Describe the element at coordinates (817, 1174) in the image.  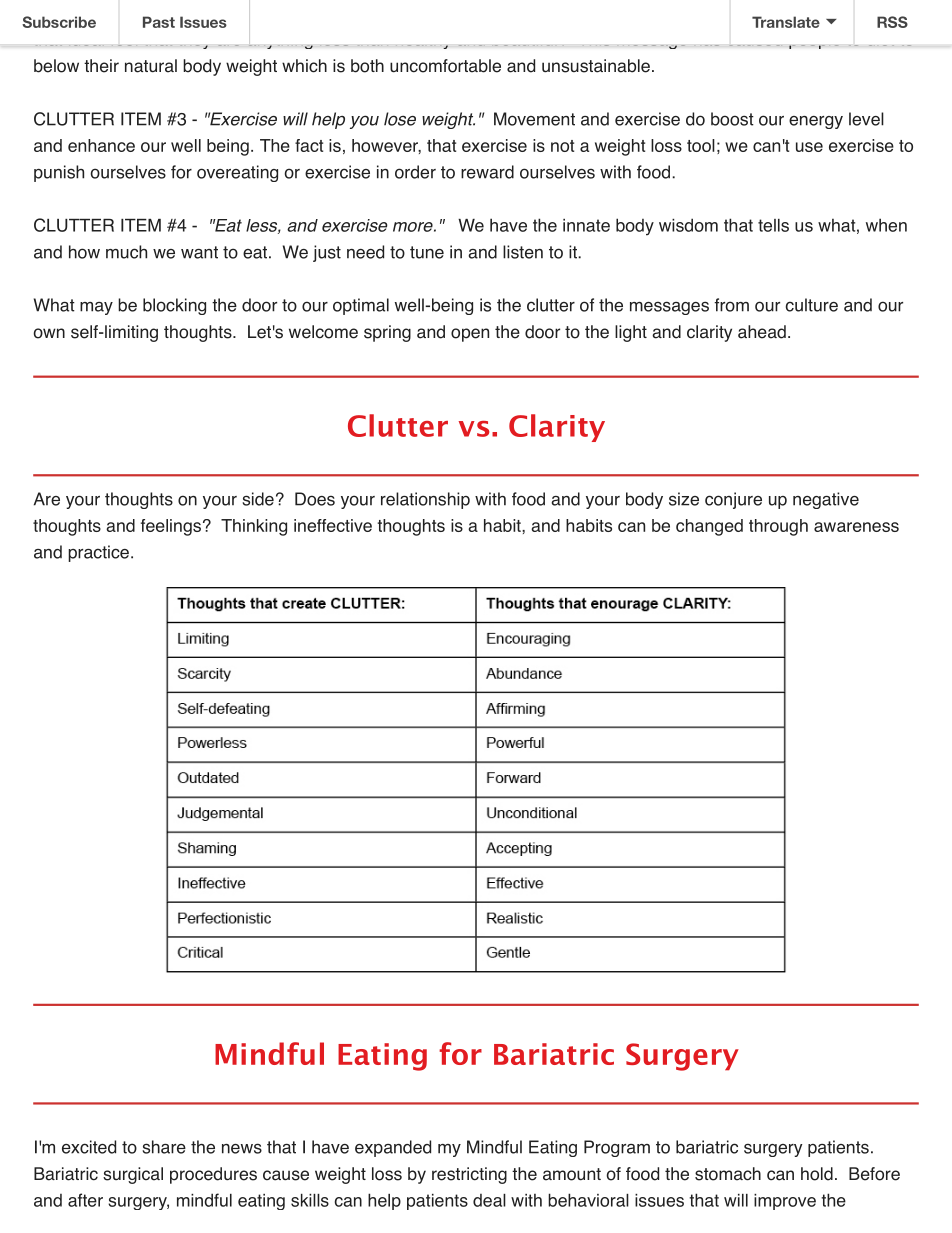
I see `hold` at that location.
